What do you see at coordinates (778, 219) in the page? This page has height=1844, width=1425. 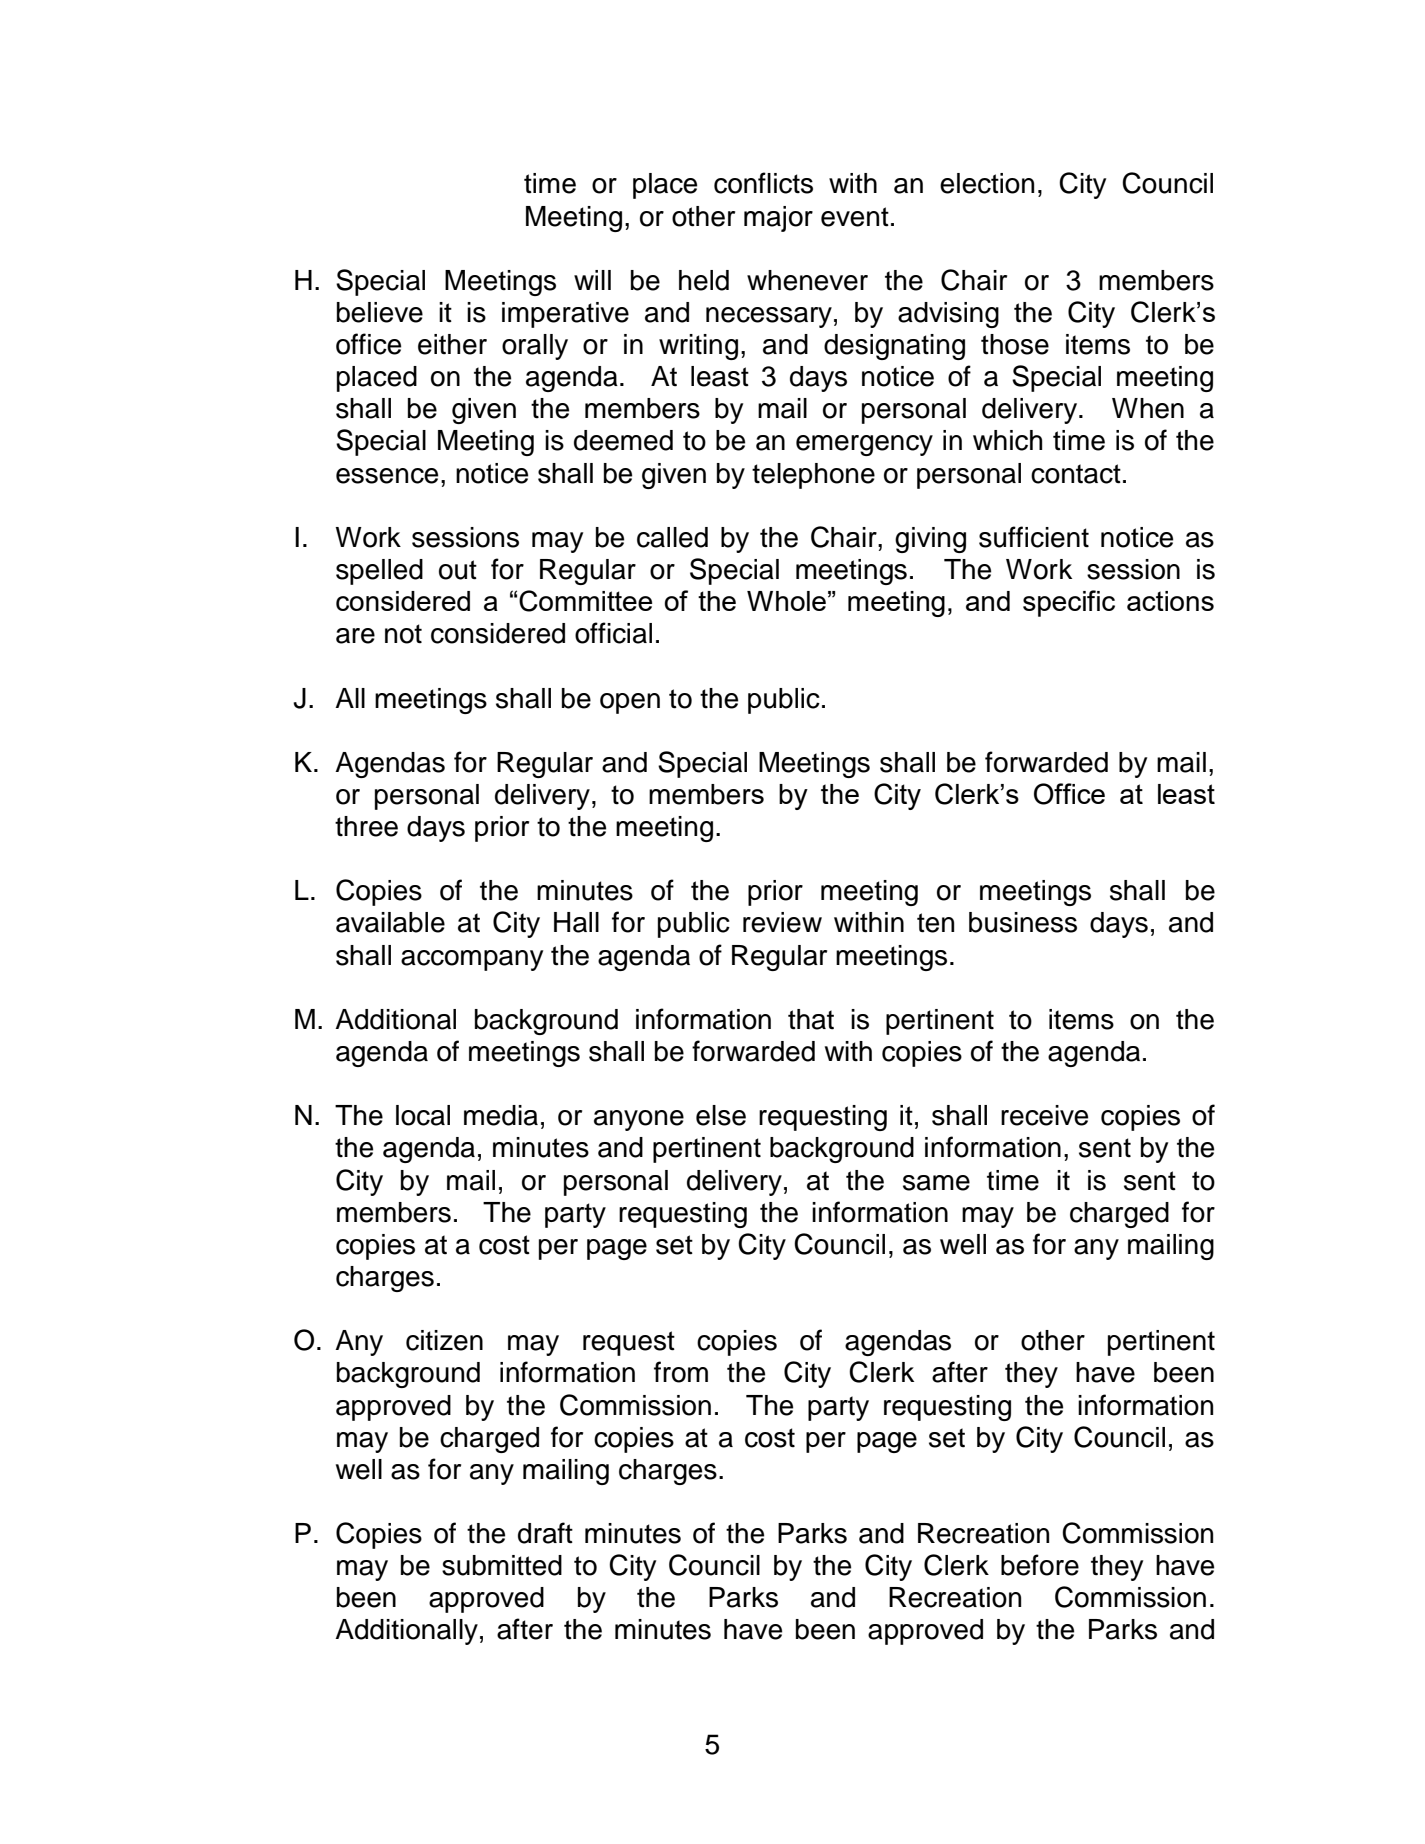 I see `major` at bounding box center [778, 219].
